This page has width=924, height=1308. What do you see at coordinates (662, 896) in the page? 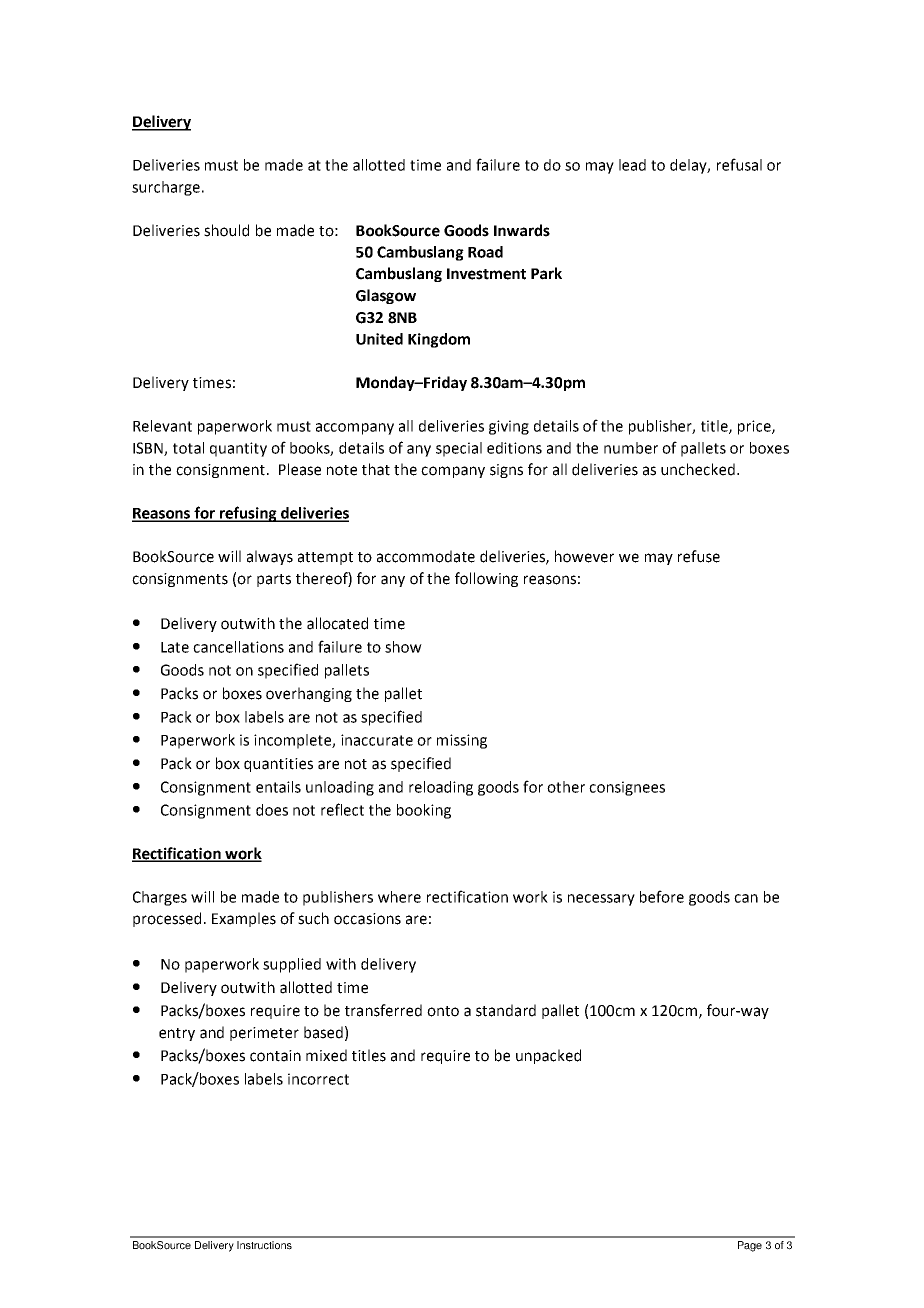
I see `before` at bounding box center [662, 896].
